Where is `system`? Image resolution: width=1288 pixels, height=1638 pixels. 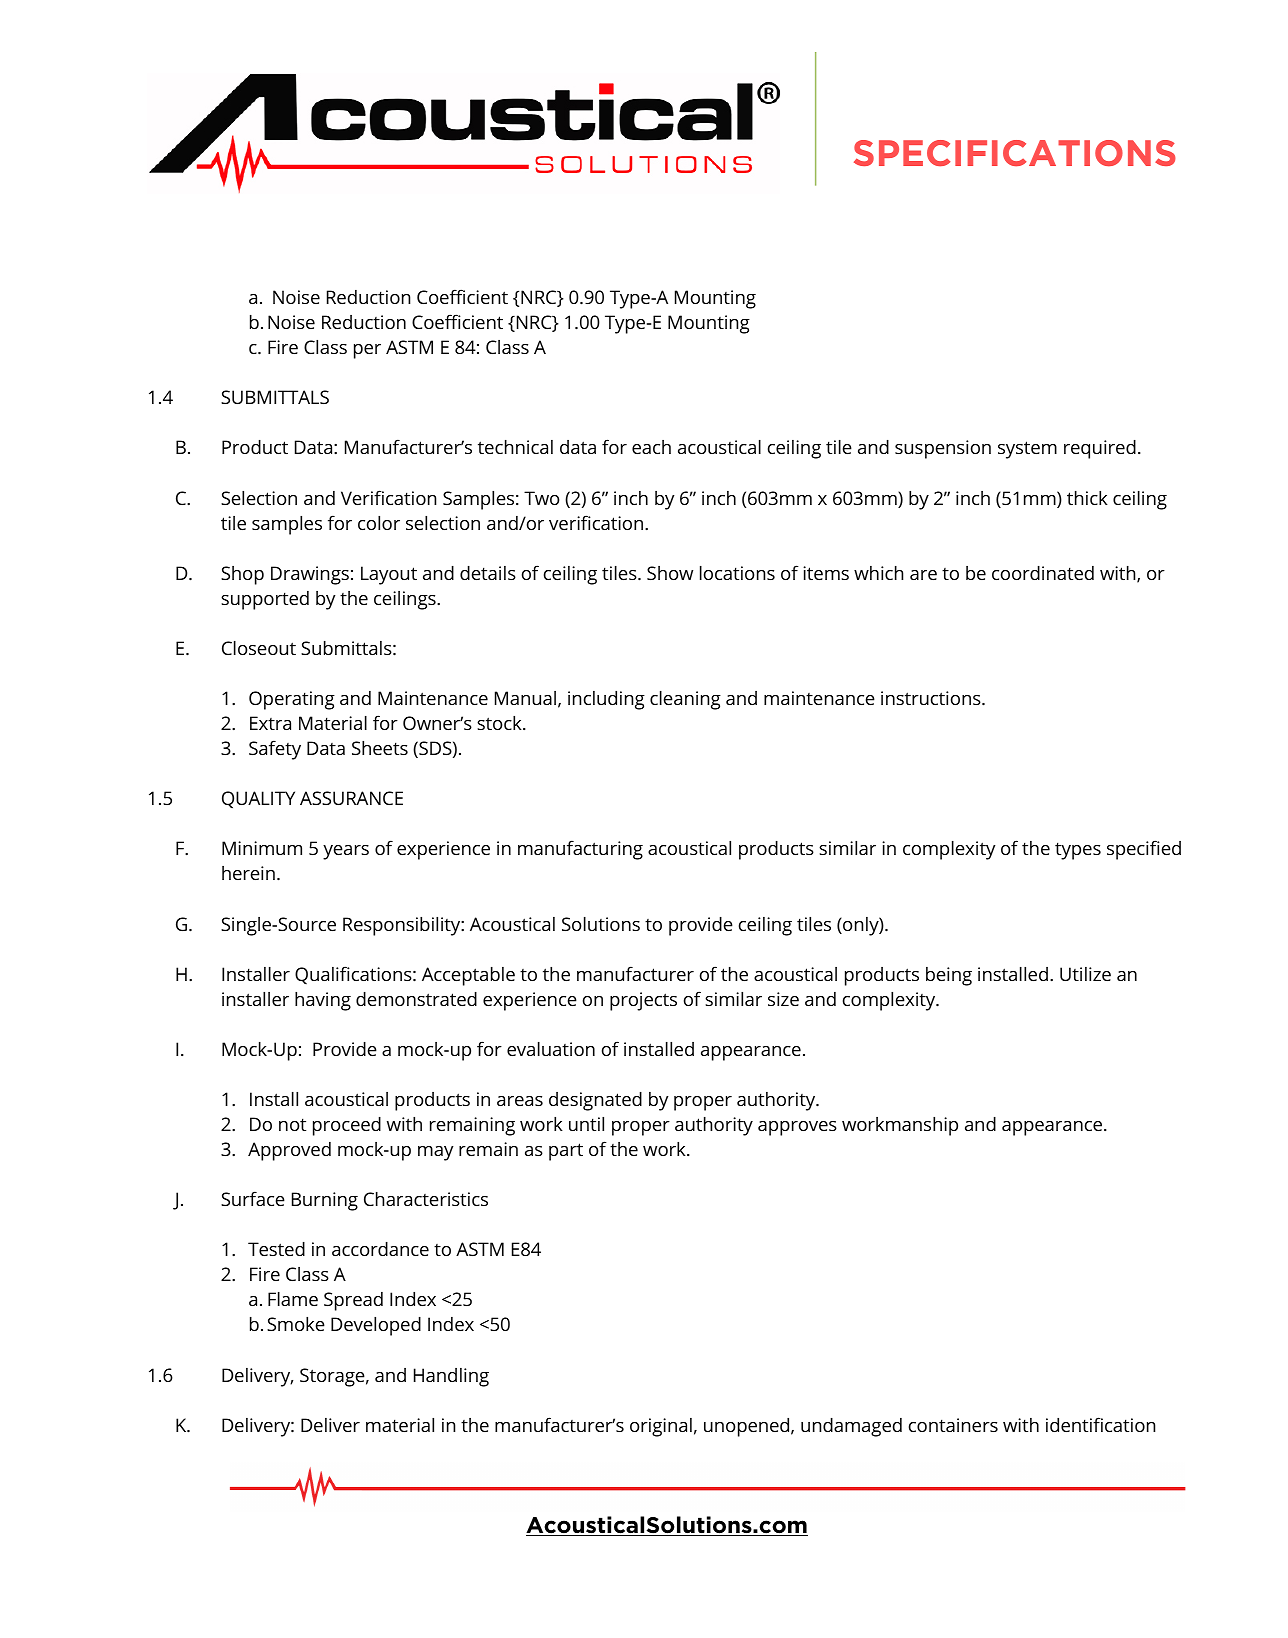
system is located at coordinates (1027, 450).
